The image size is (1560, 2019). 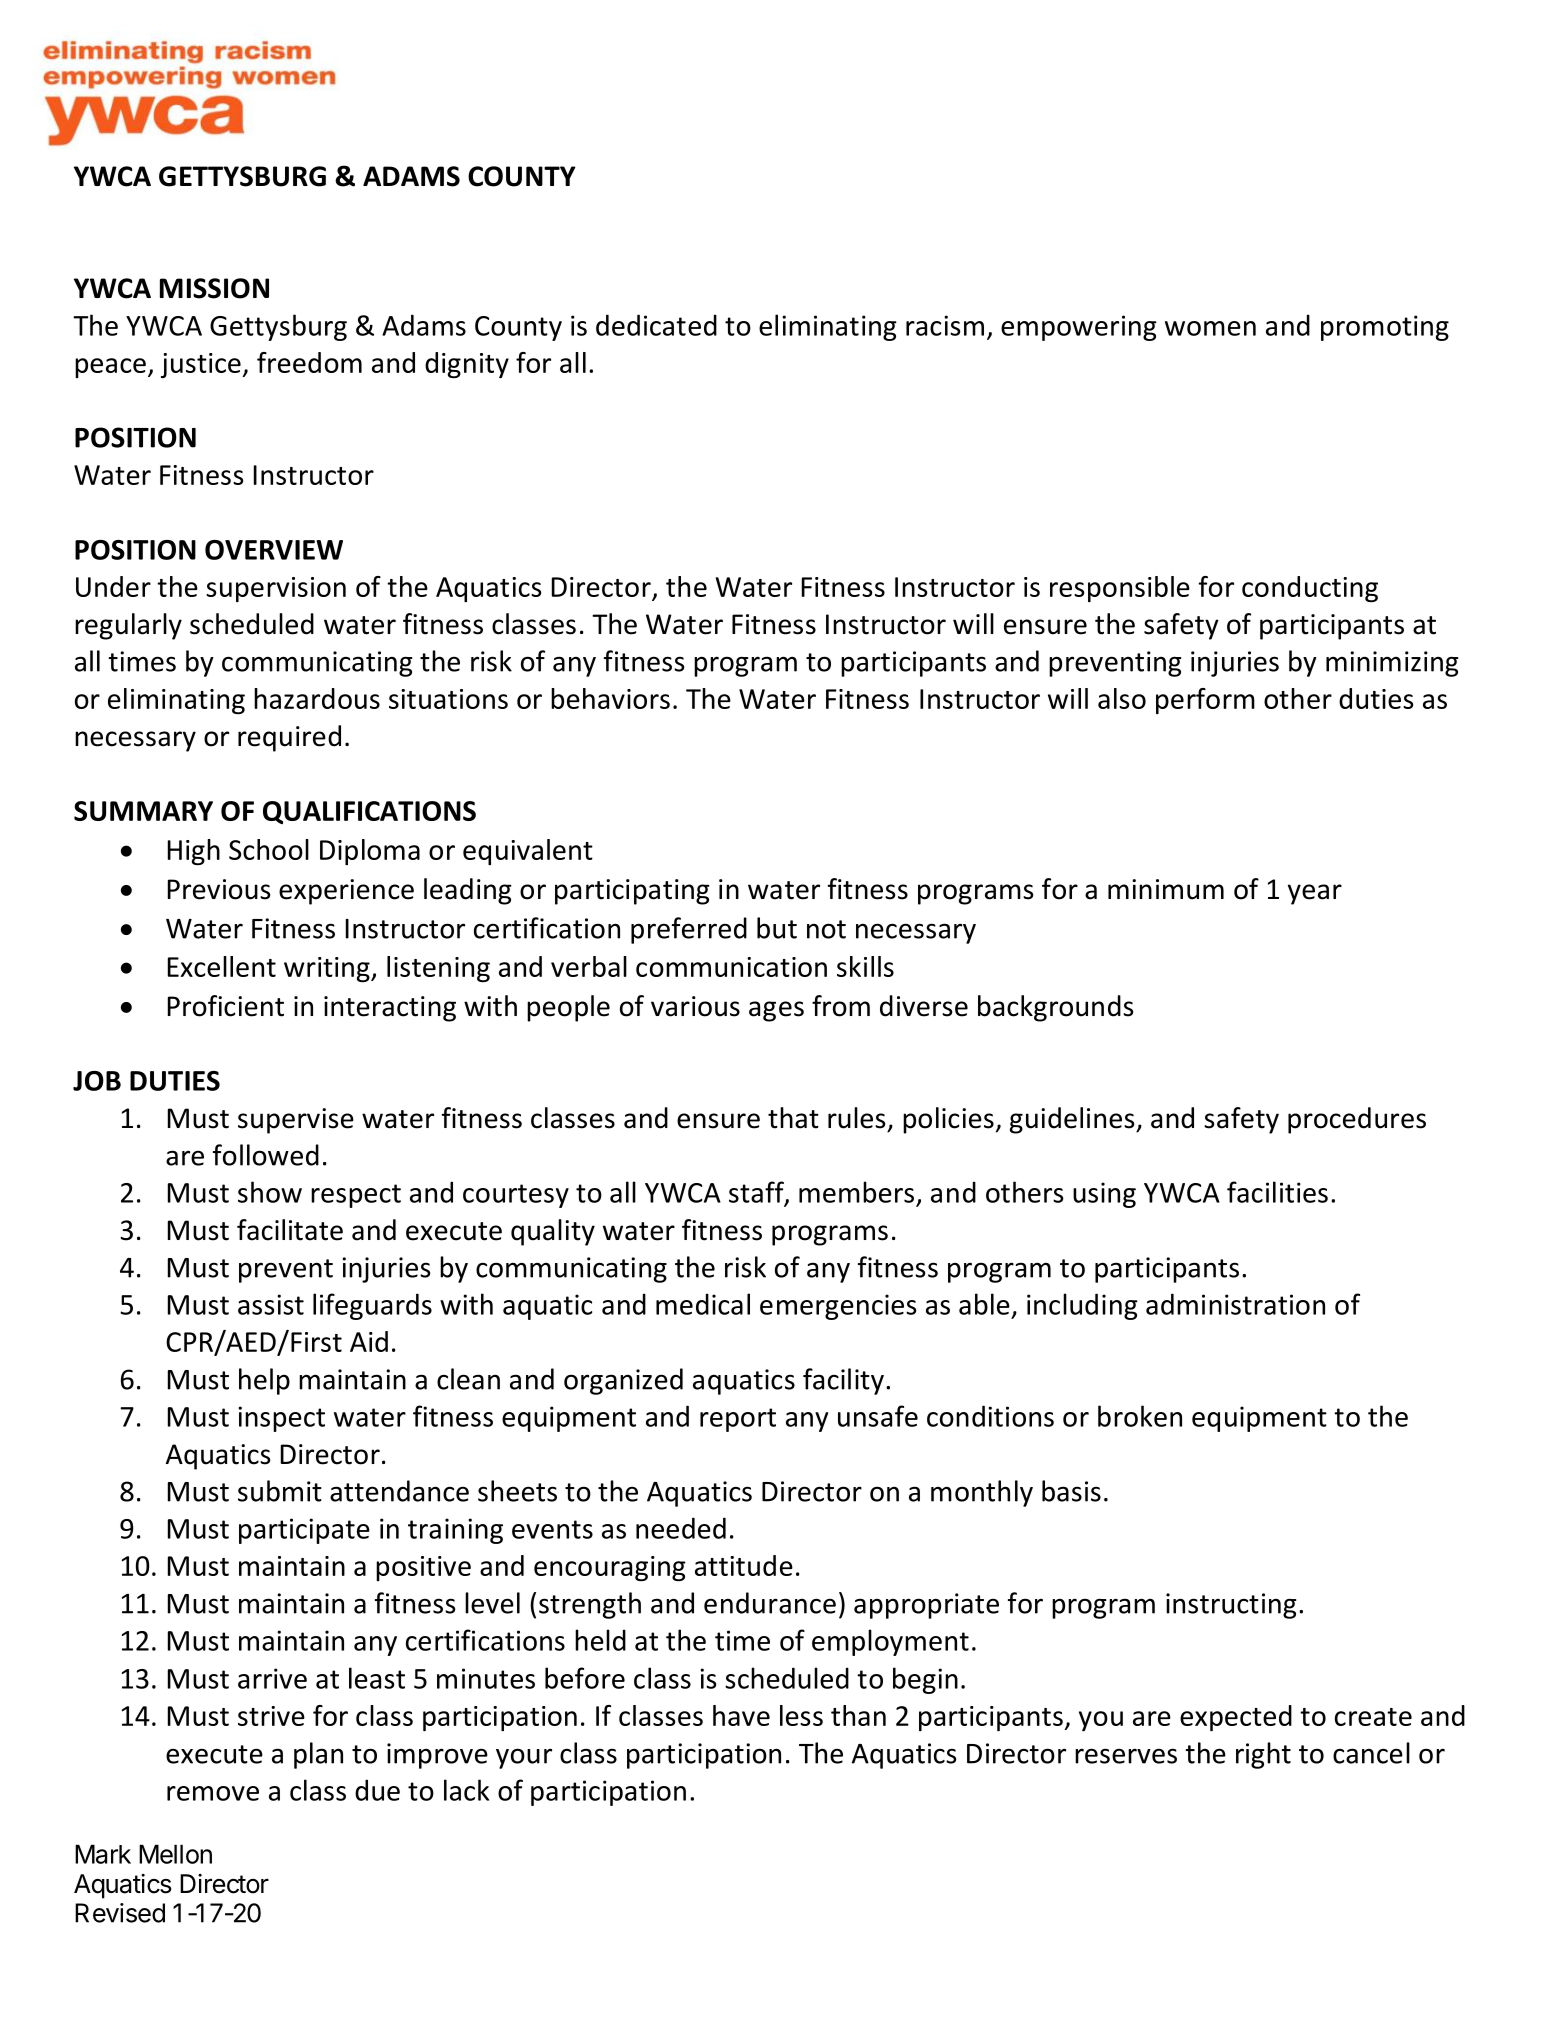 I want to click on behaviors, so click(x=610, y=698).
